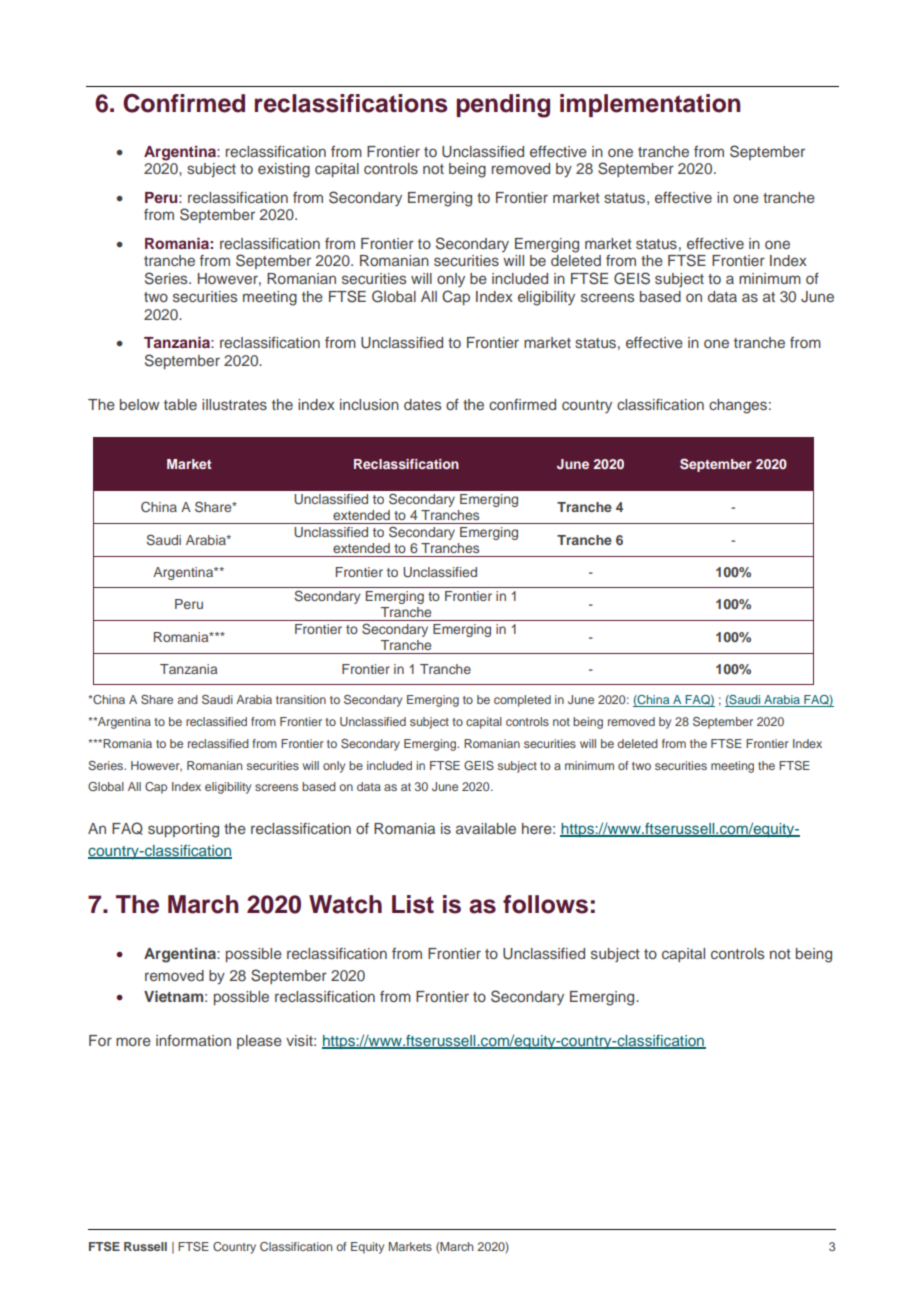 This screenshot has height=1307, width=924. I want to click on List, so click(413, 904).
